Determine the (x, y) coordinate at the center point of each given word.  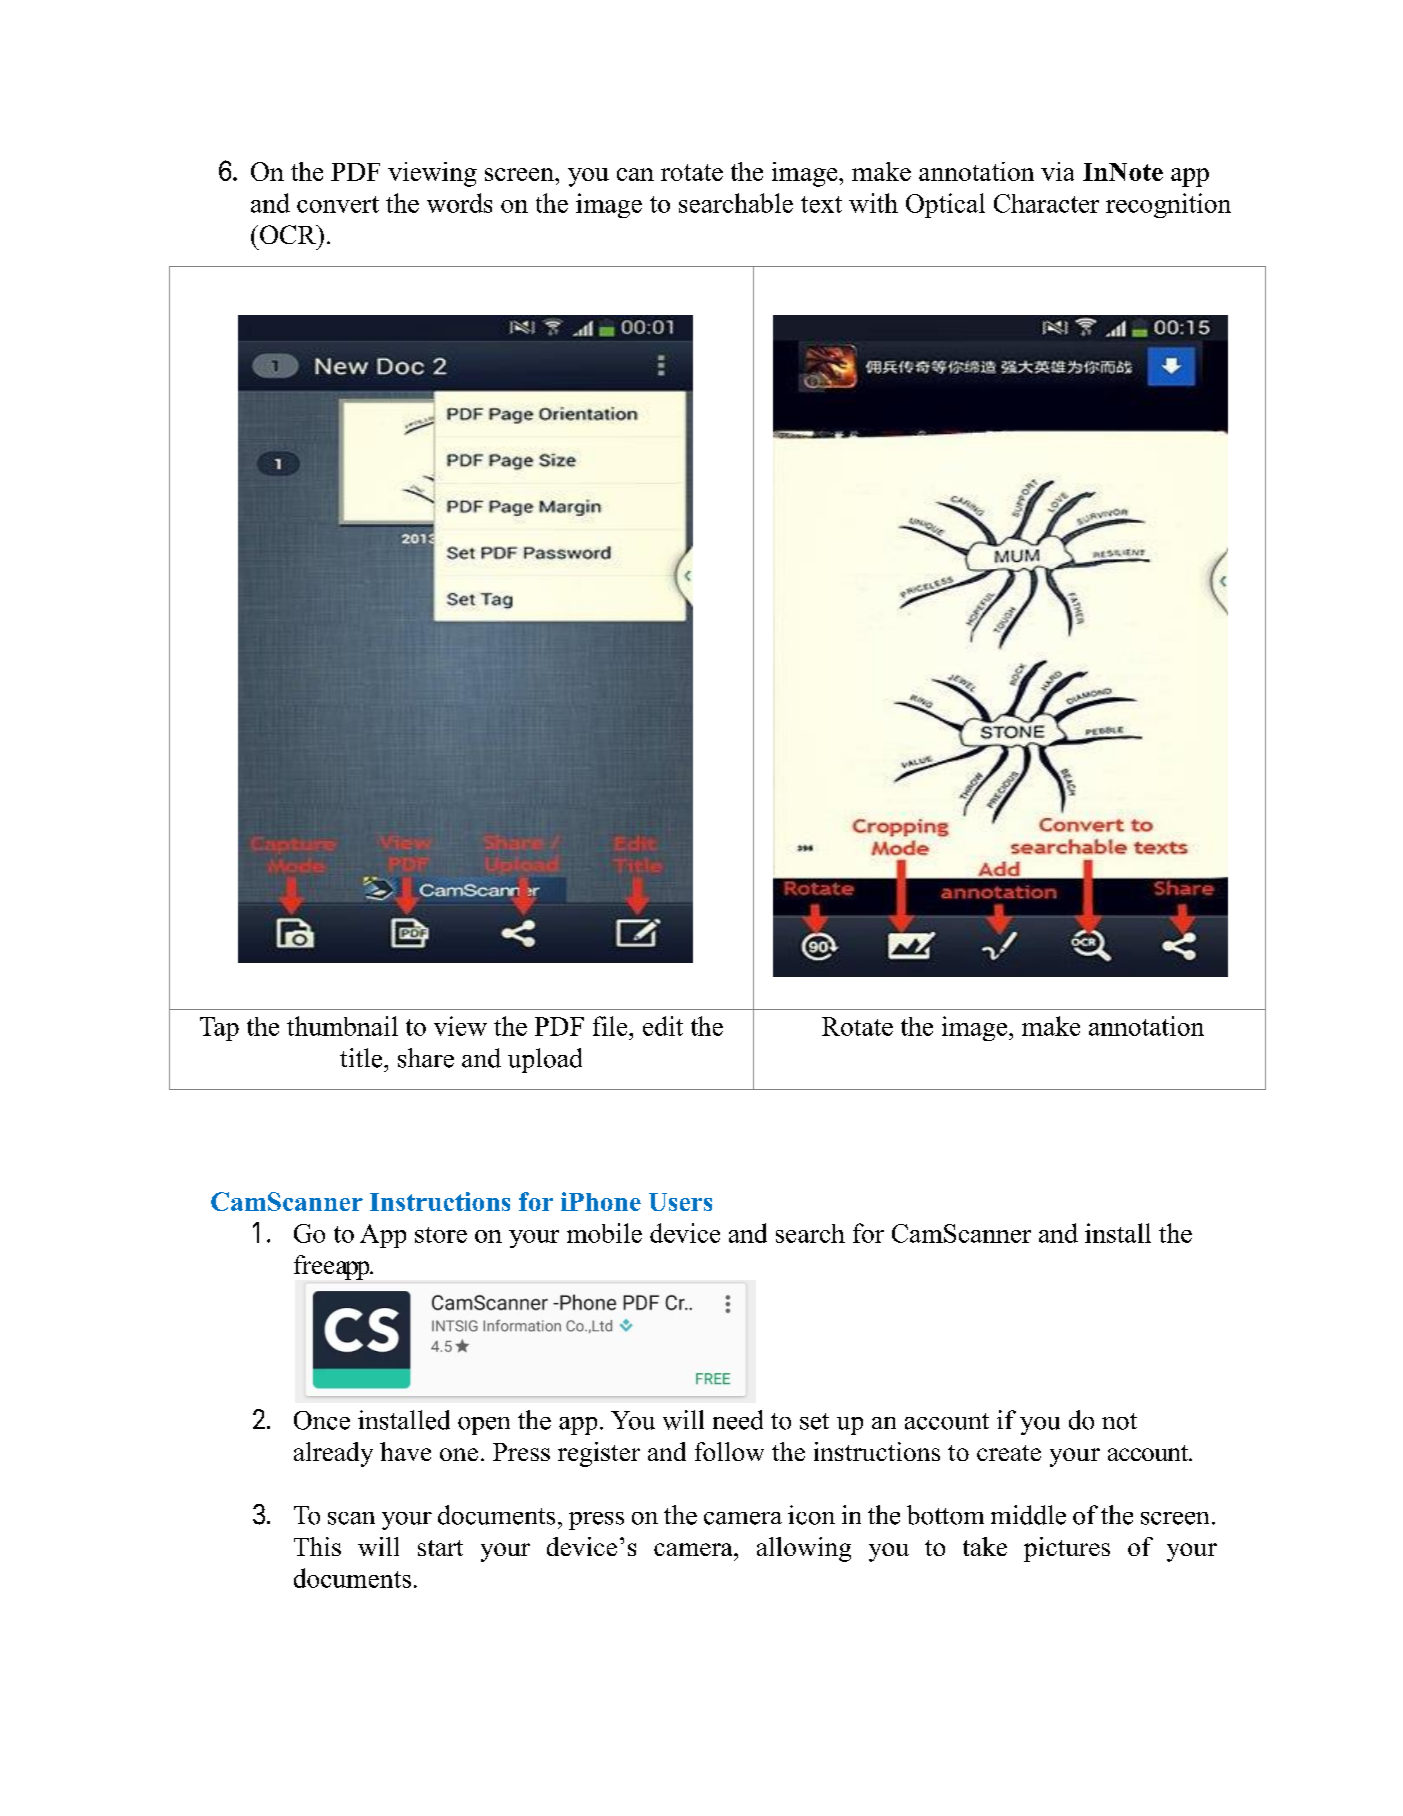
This (317, 1546)
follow (729, 1451)
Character (1046, 203)
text (821, 204)
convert (338, 204)
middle (1028, 1515)
